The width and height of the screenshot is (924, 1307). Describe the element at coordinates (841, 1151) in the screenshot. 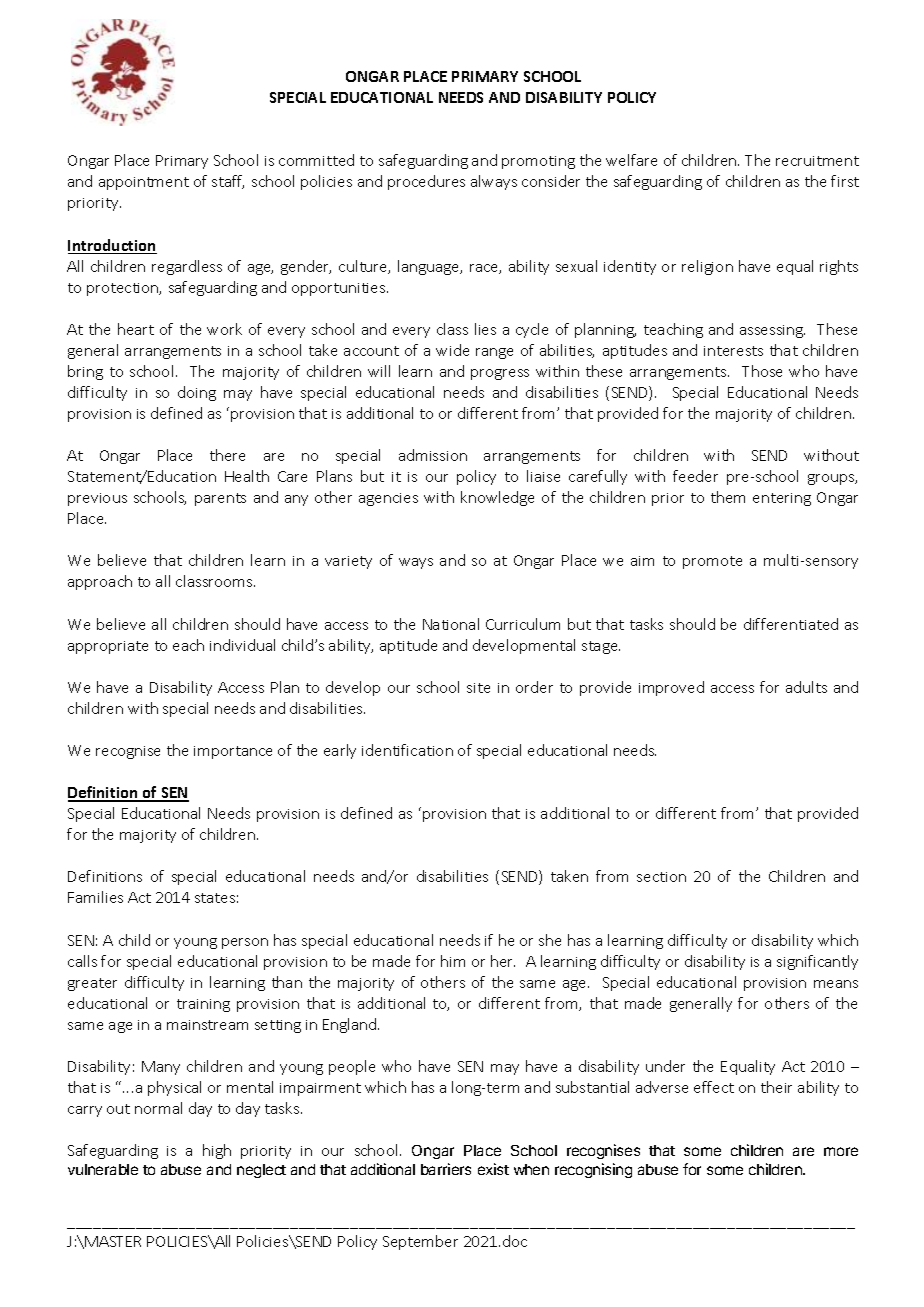

I see `more` at that location.
